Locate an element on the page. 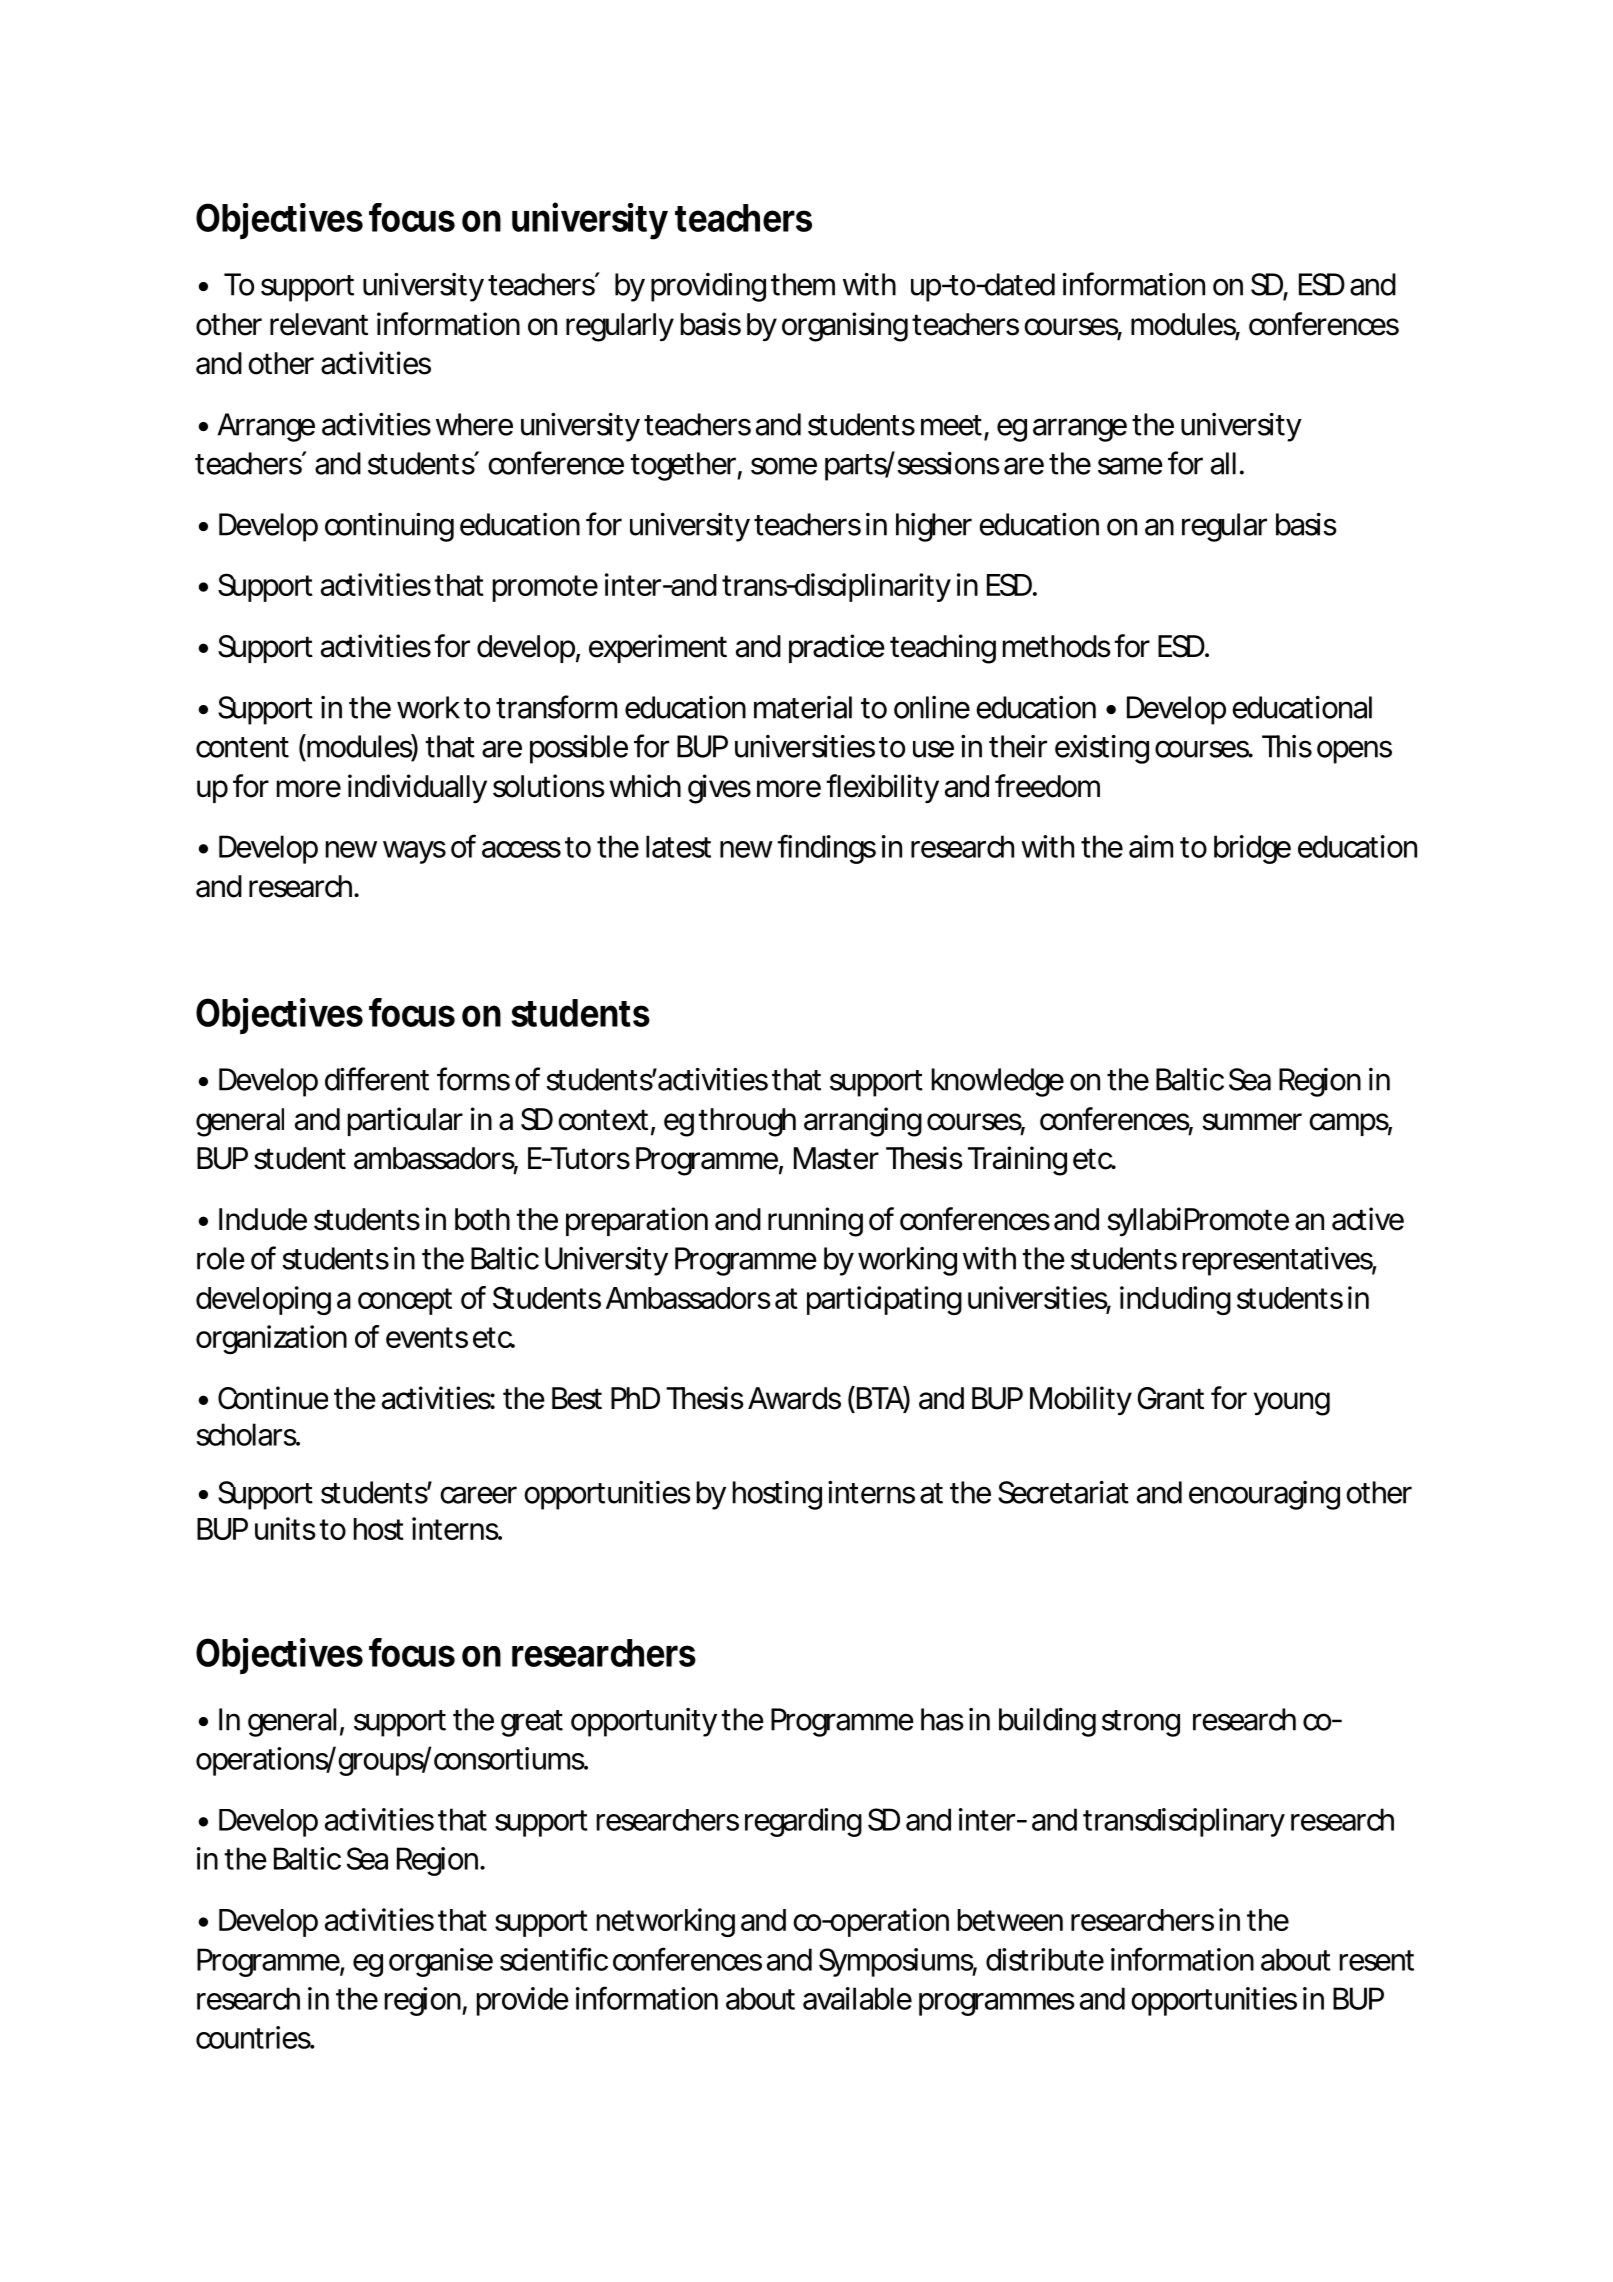 The width and height of the page is (1613, 2282). individually is located at coordinates (417, 788).
